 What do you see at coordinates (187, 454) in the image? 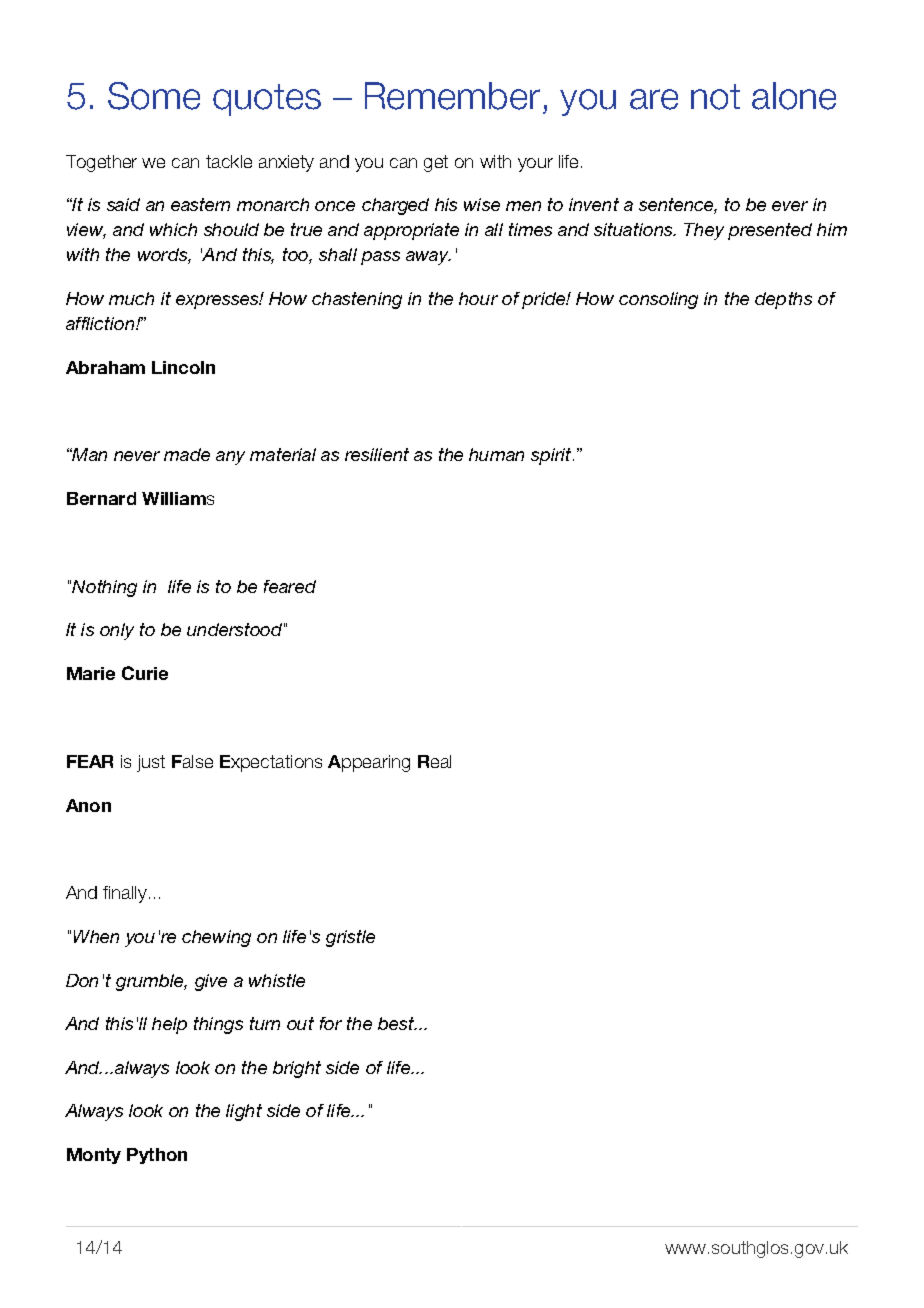
I see `made` at bounding box center [187, 454].
